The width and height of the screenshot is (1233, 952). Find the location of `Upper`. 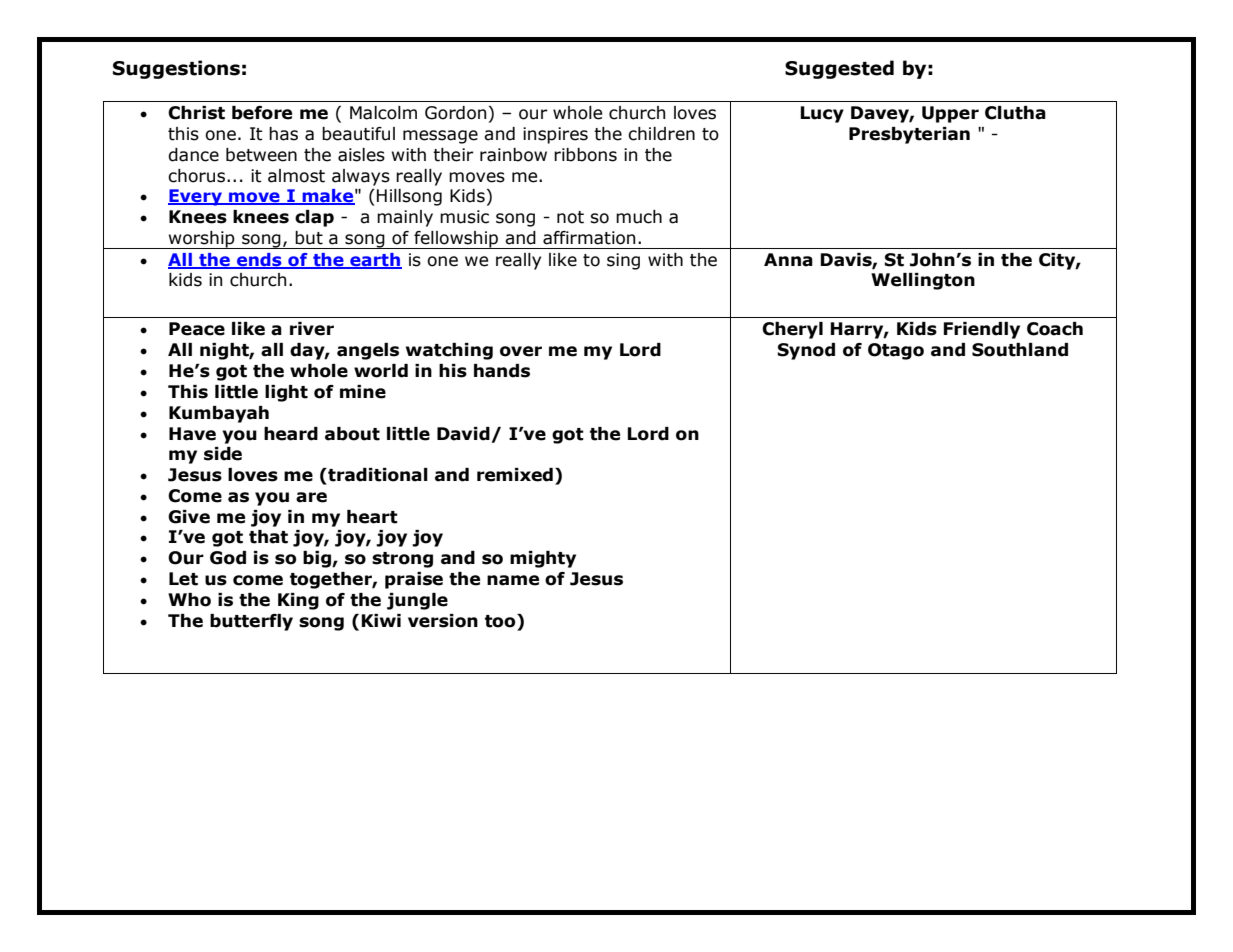

Upper is located at coordinates (950, 114).
